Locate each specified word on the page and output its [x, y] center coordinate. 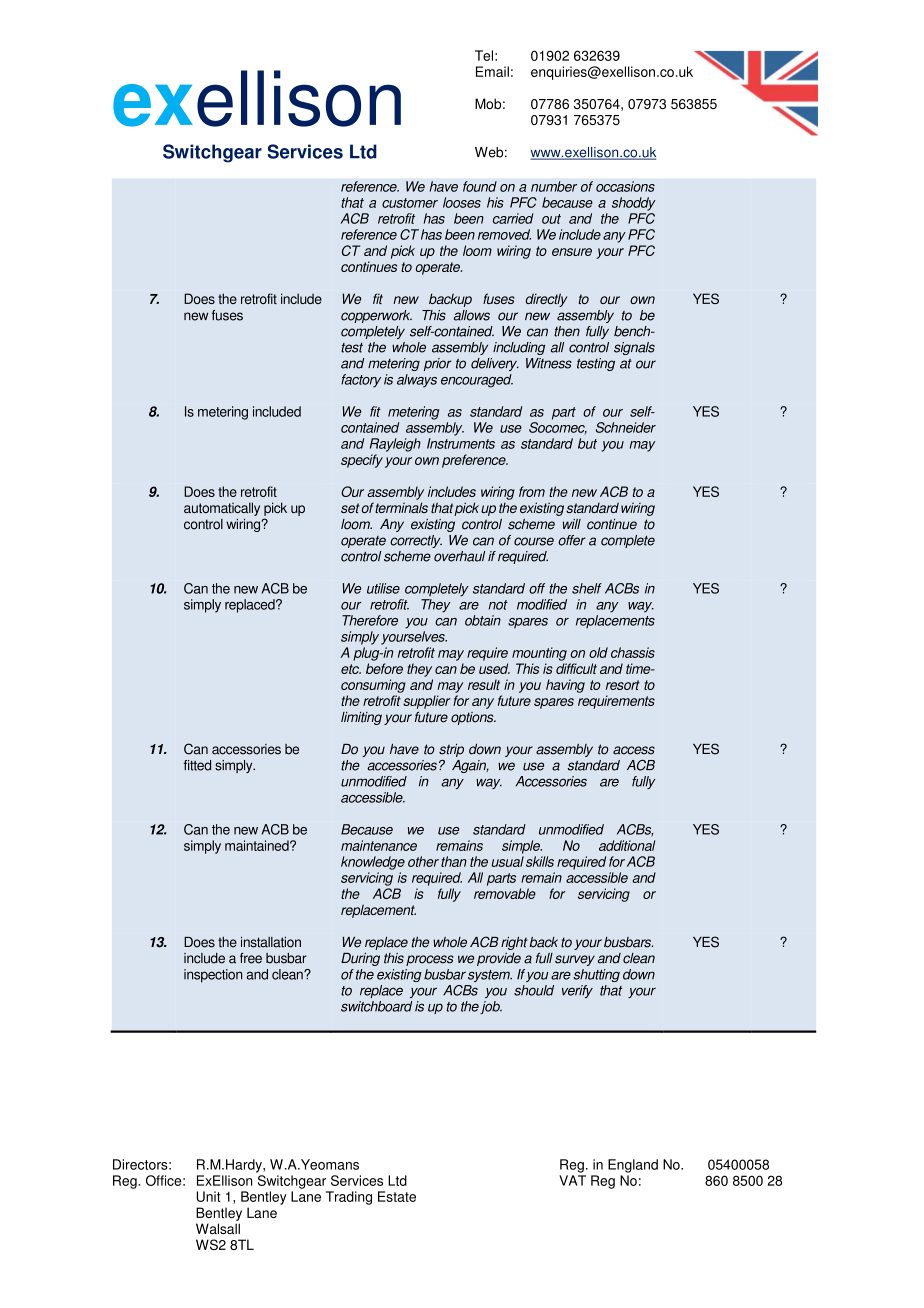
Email [492, 71]
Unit [209, 1196]
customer [410, 203]
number [554, 186]
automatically [222, 509]
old [598, 652]
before [384, 668]
